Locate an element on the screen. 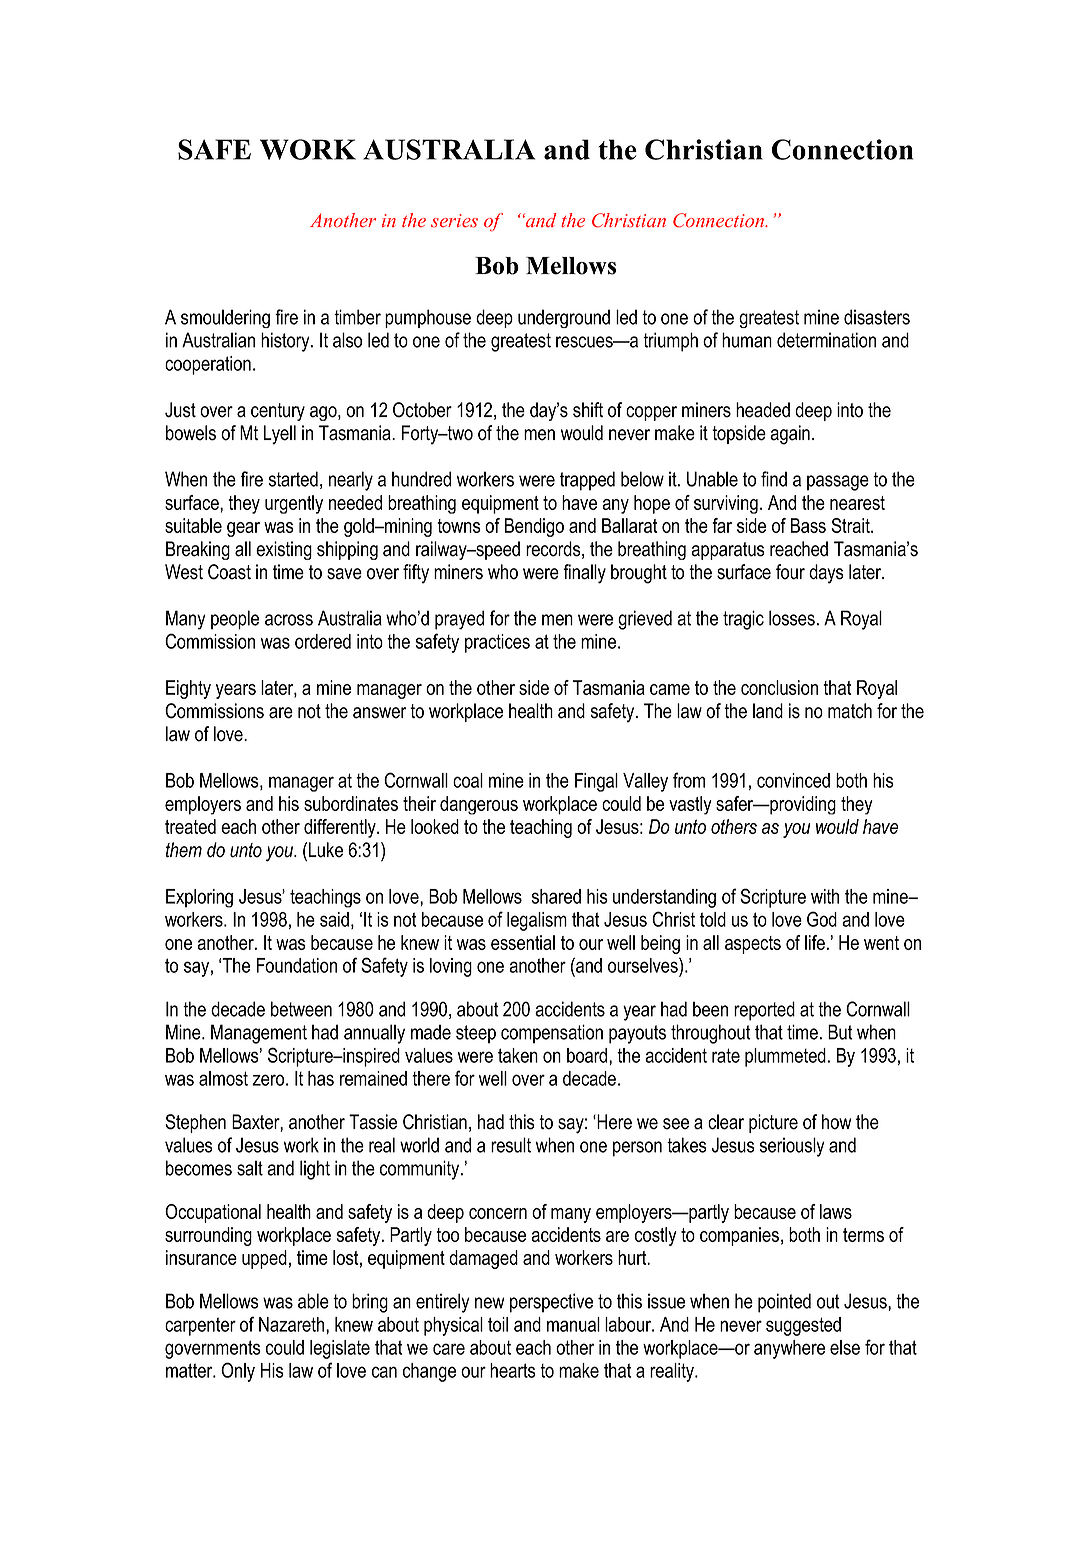 The width and height of the screenshot is (1092, 1545). treated is located at coordinates (190, 826).
